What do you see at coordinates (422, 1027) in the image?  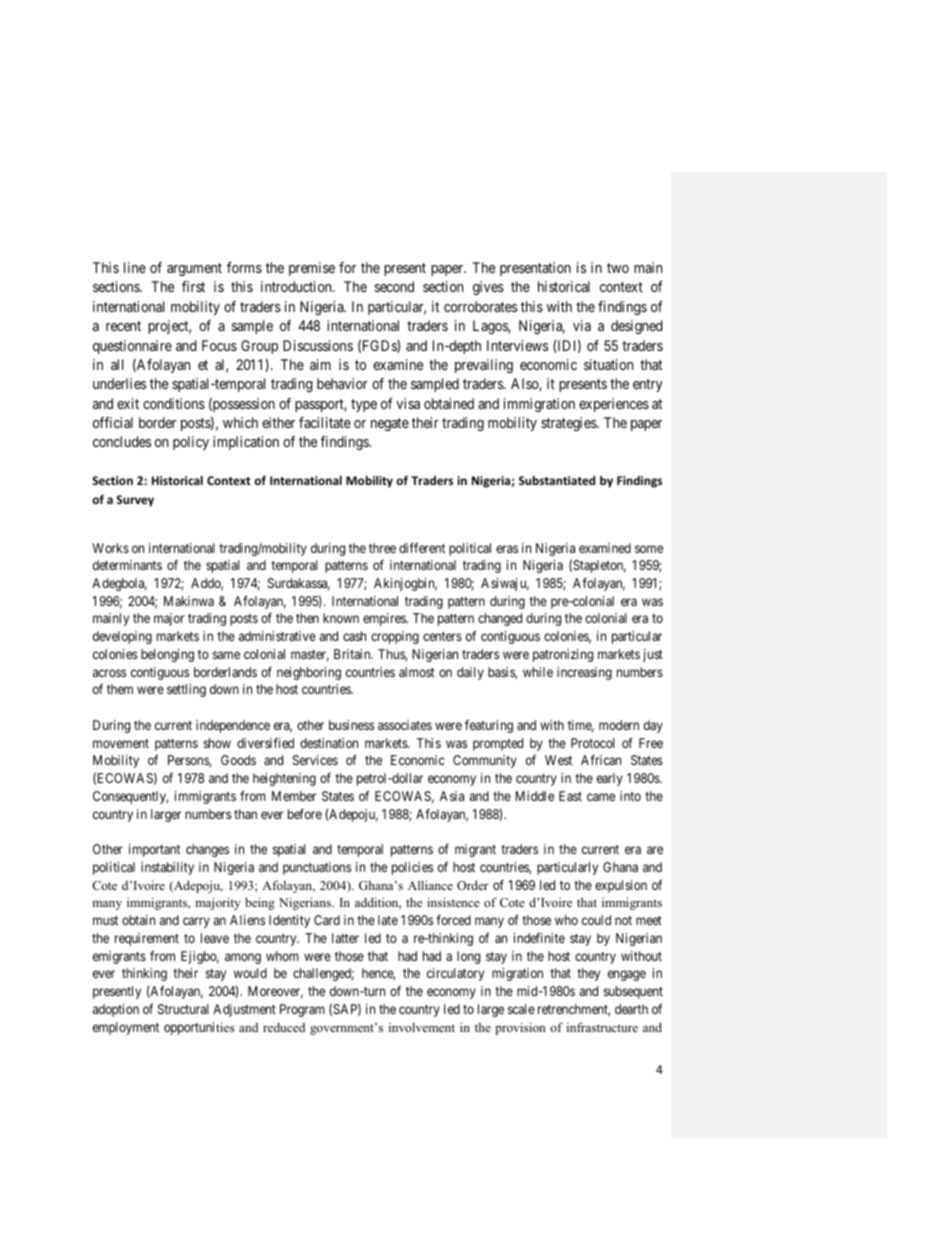 I see `involvement` at bounding box center [422, 1027].
